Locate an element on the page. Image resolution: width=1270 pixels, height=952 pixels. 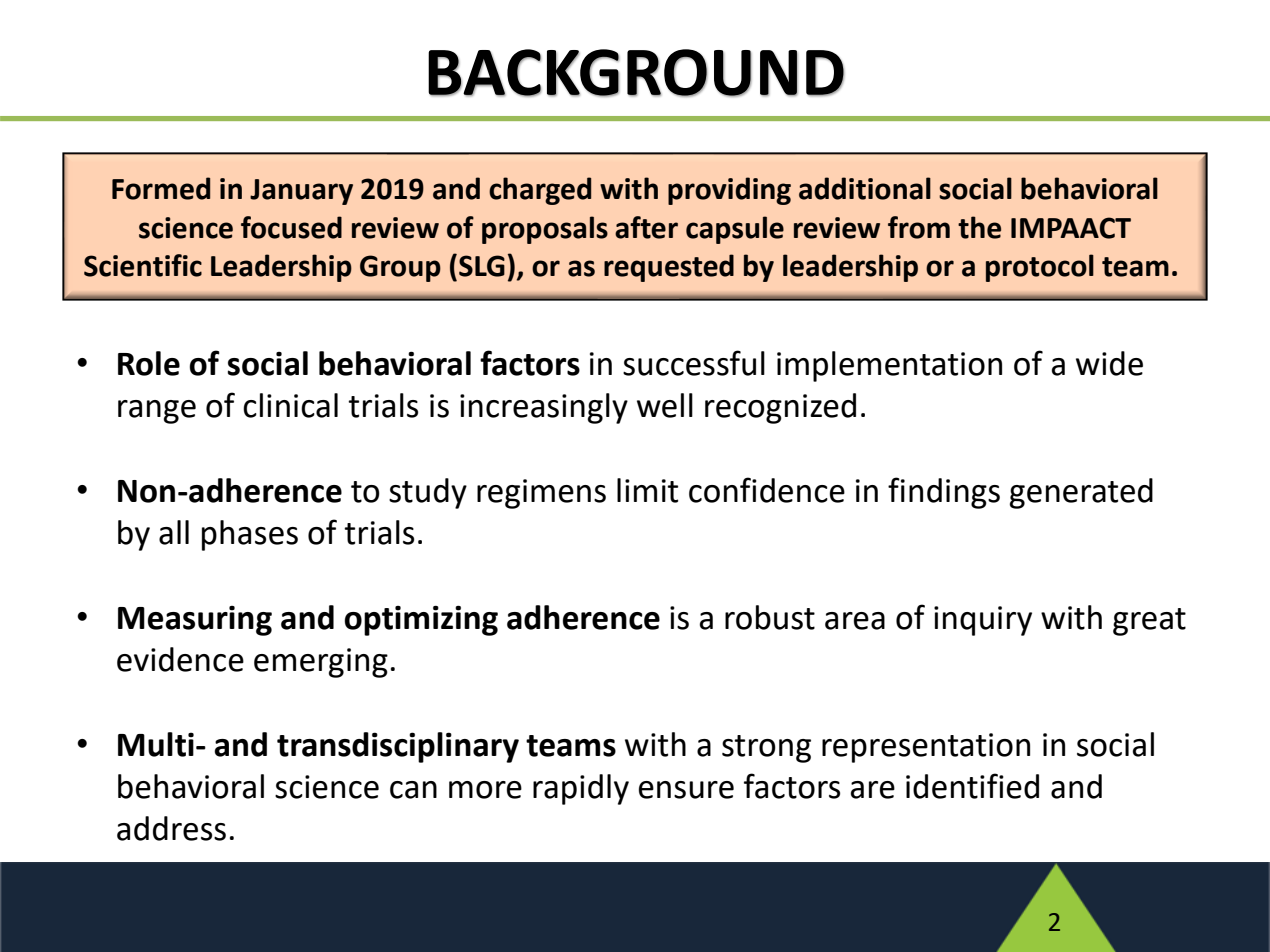
additional is located at coordinates (865, 188).
